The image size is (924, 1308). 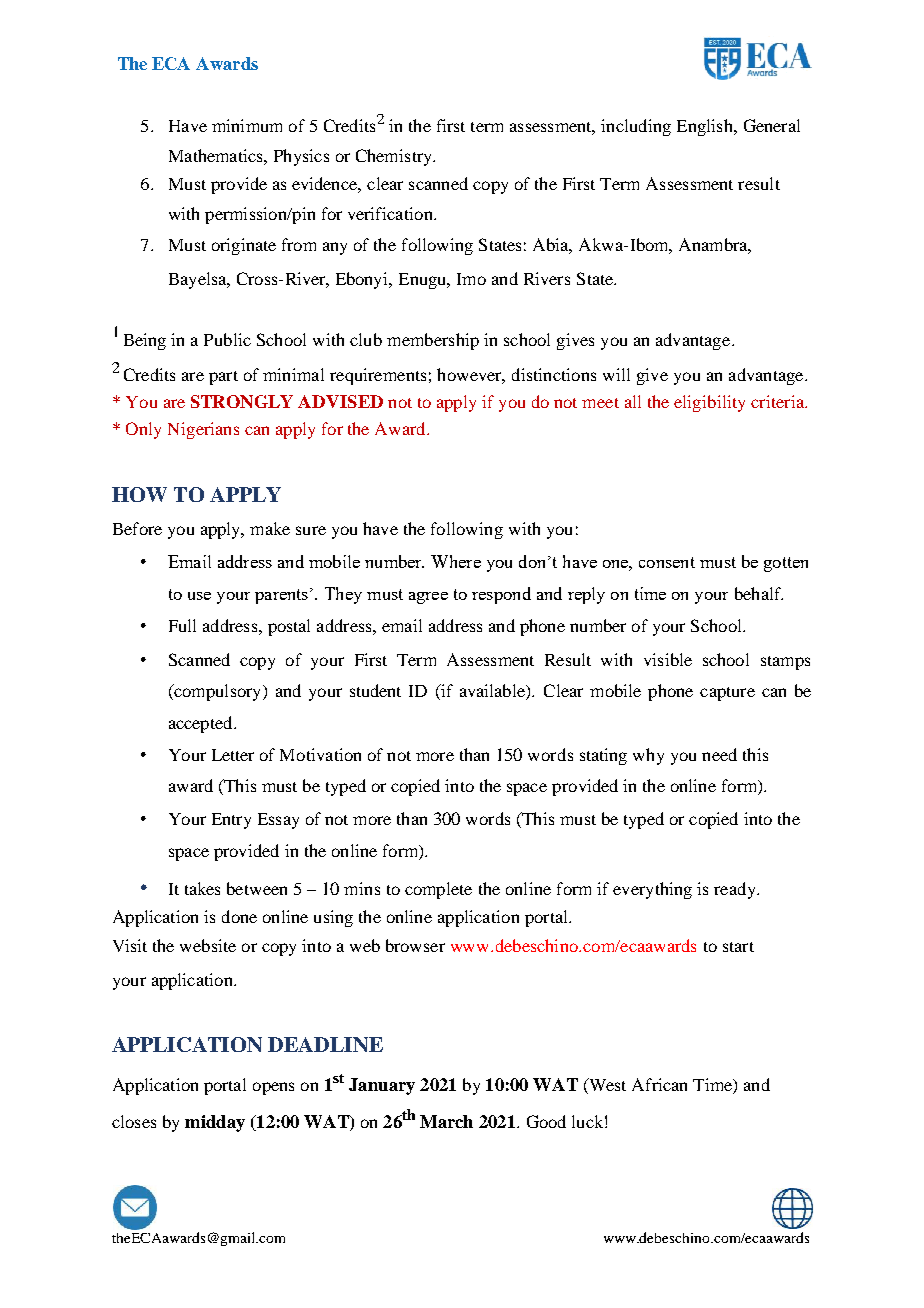 What do you see at coordinates (182, 625) in the document?
I see `Full` at bounding box center [182, 625].
